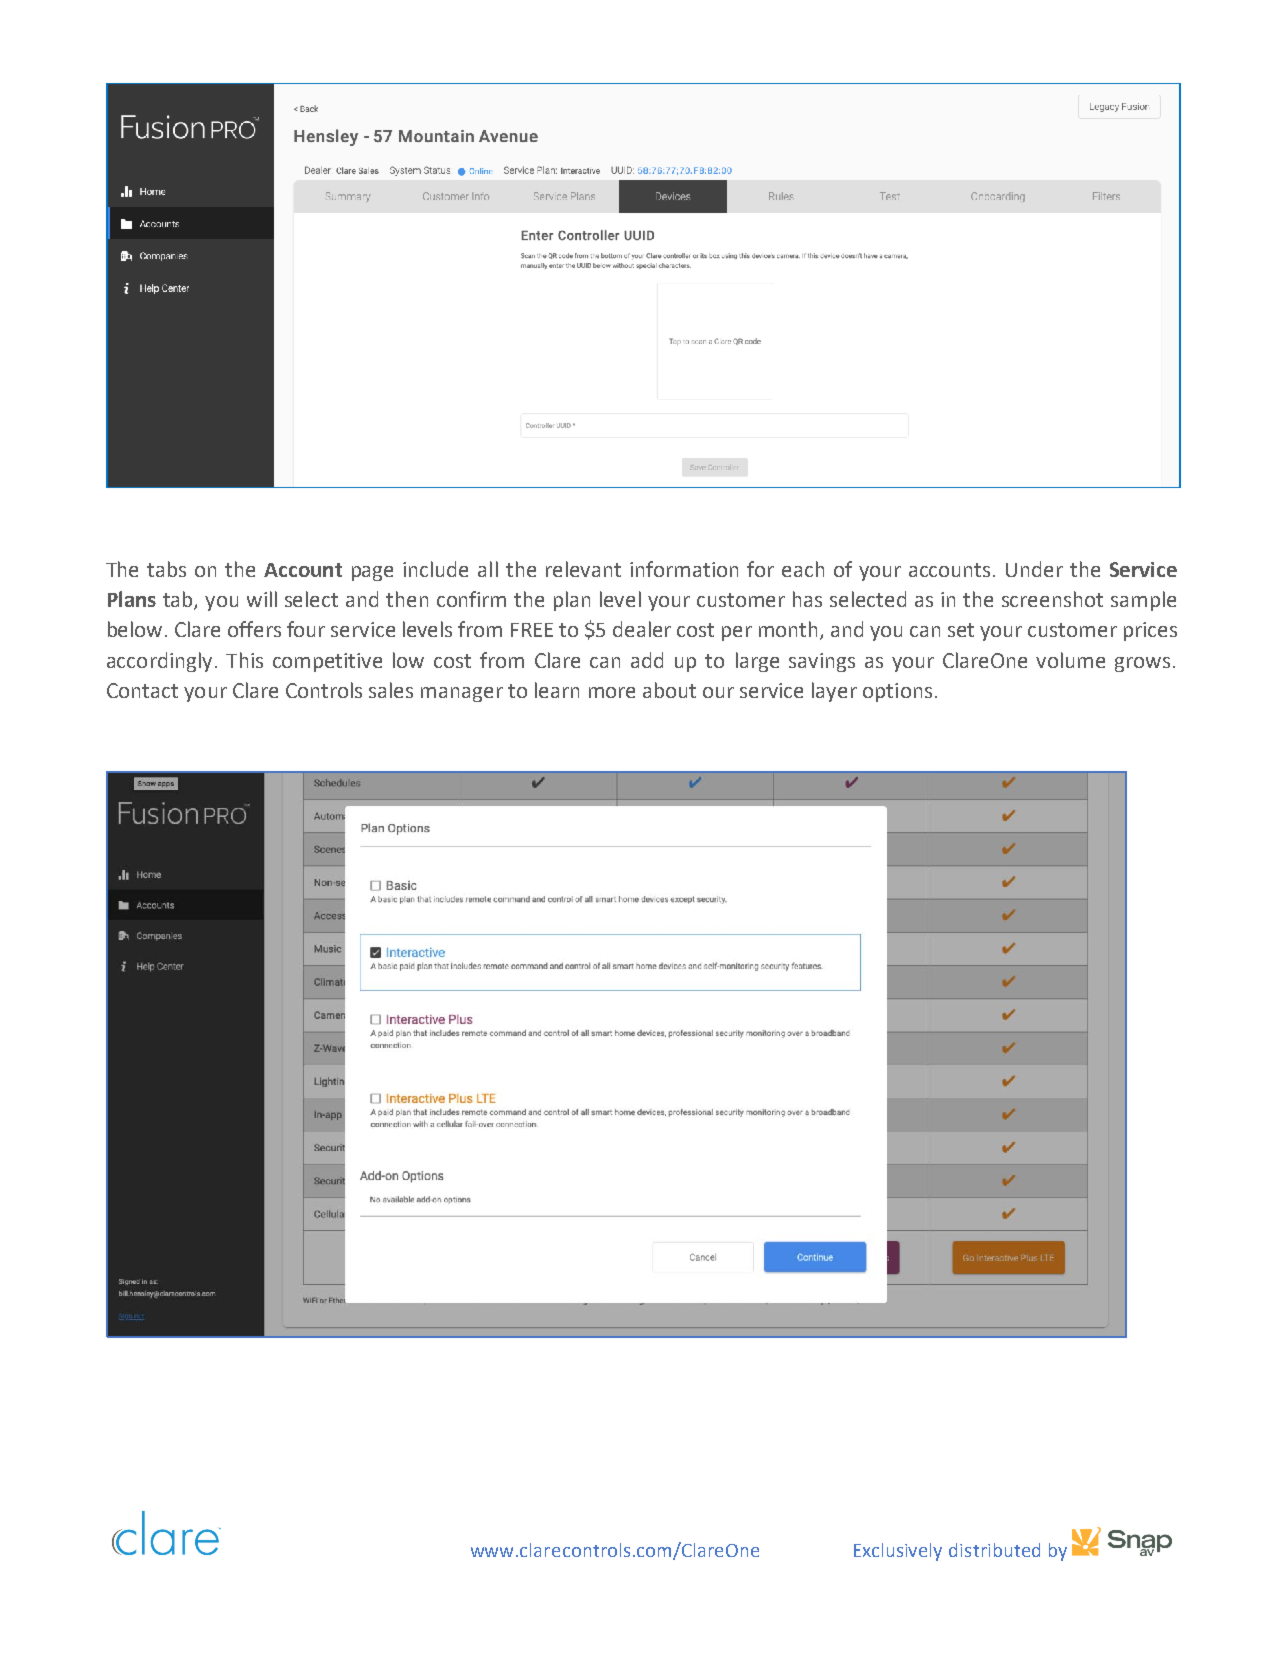 The image size is (1283, 1660). What do you see at coordinates (1052, 599) in the screenshot?
I see `screenshot` at bounding box center [1052, 599].
